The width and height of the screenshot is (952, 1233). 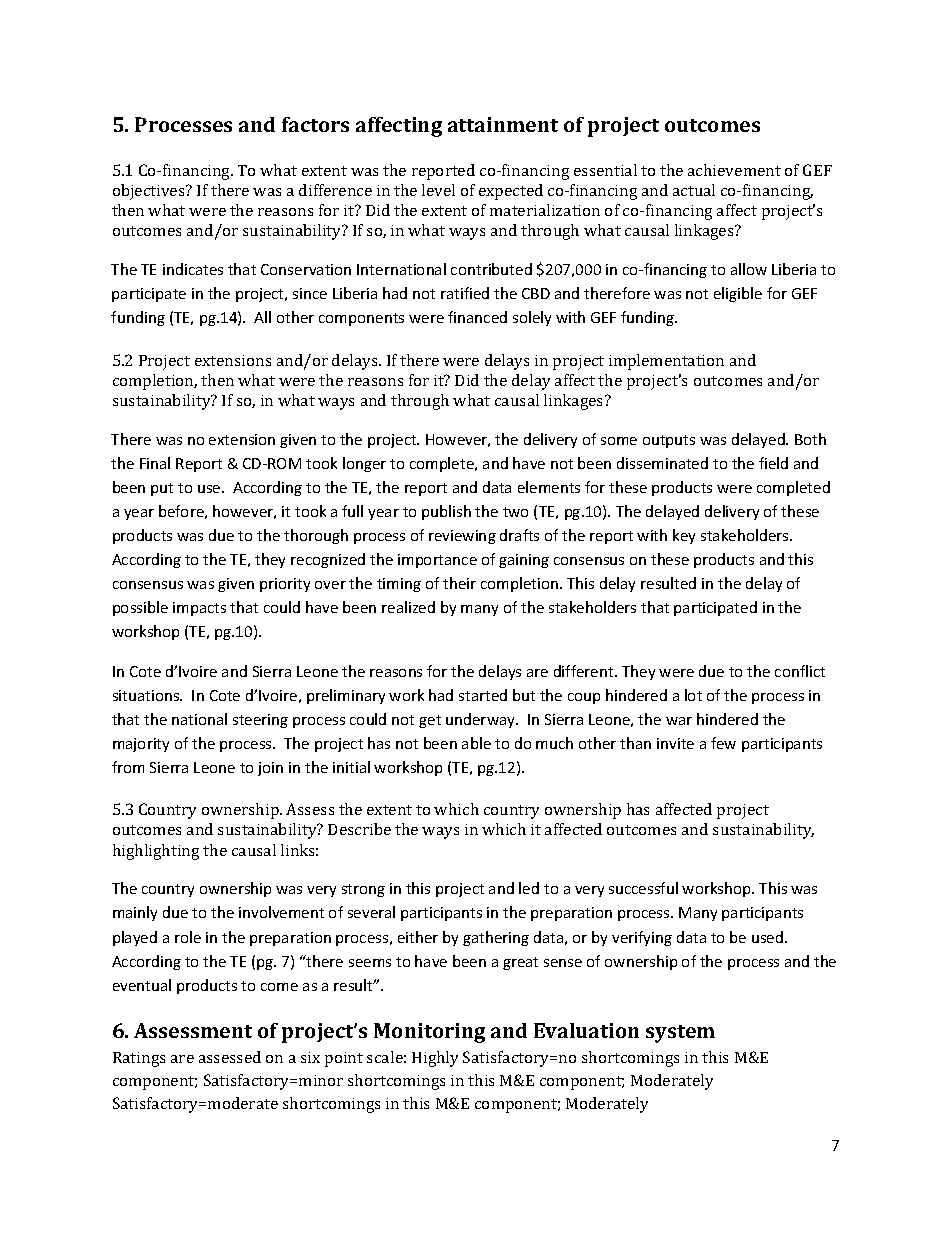 What do you see at coordinates (429, 1033) in the screenshot?
I see `Monitoring` at bounding box center [429, 1033].
